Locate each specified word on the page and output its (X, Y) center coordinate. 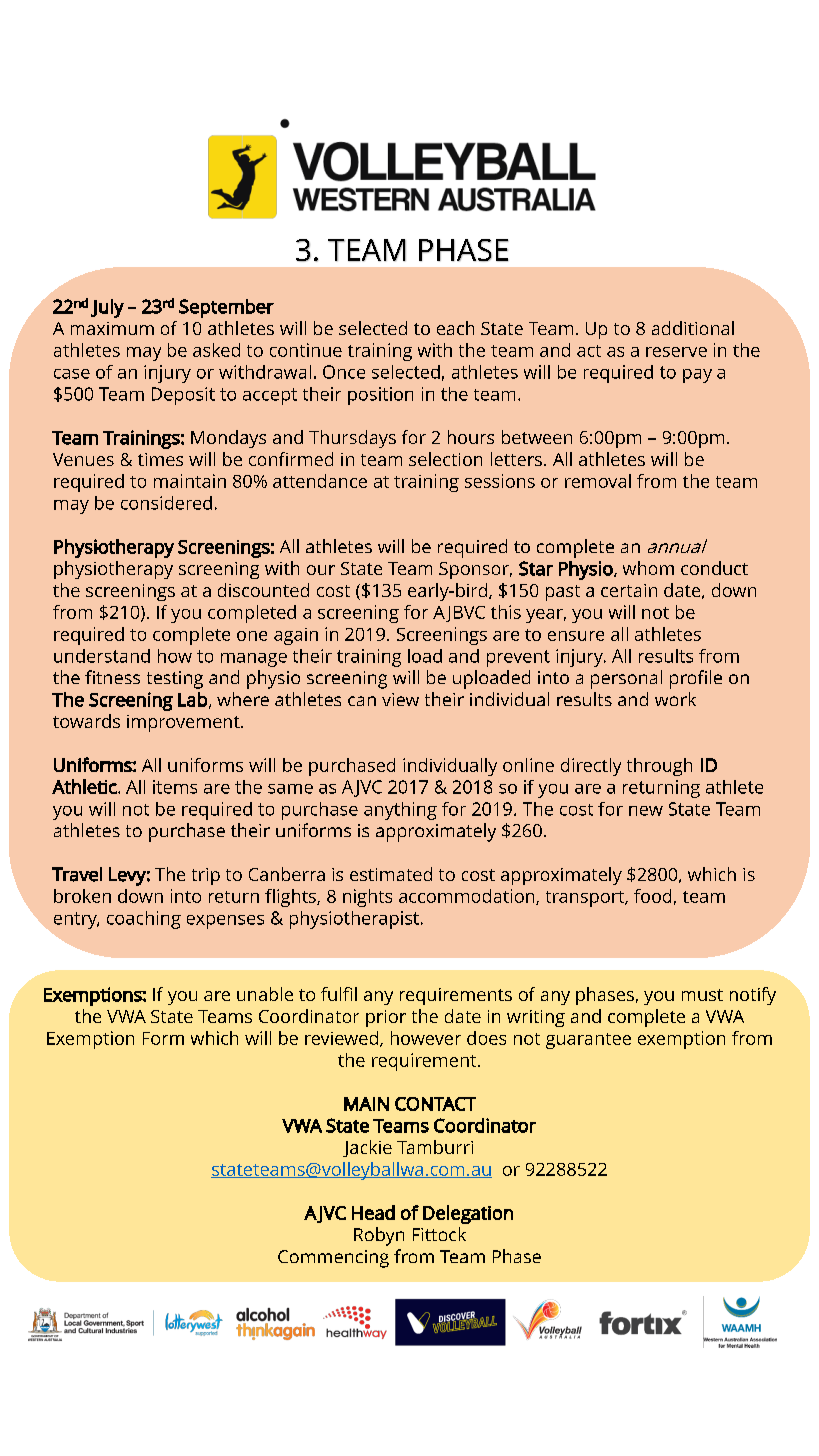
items (175, 787)
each (455, 328)
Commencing (333, 1259)
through (659, 767)
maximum (112, 328)
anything (400, 811)
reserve (676, 352)
